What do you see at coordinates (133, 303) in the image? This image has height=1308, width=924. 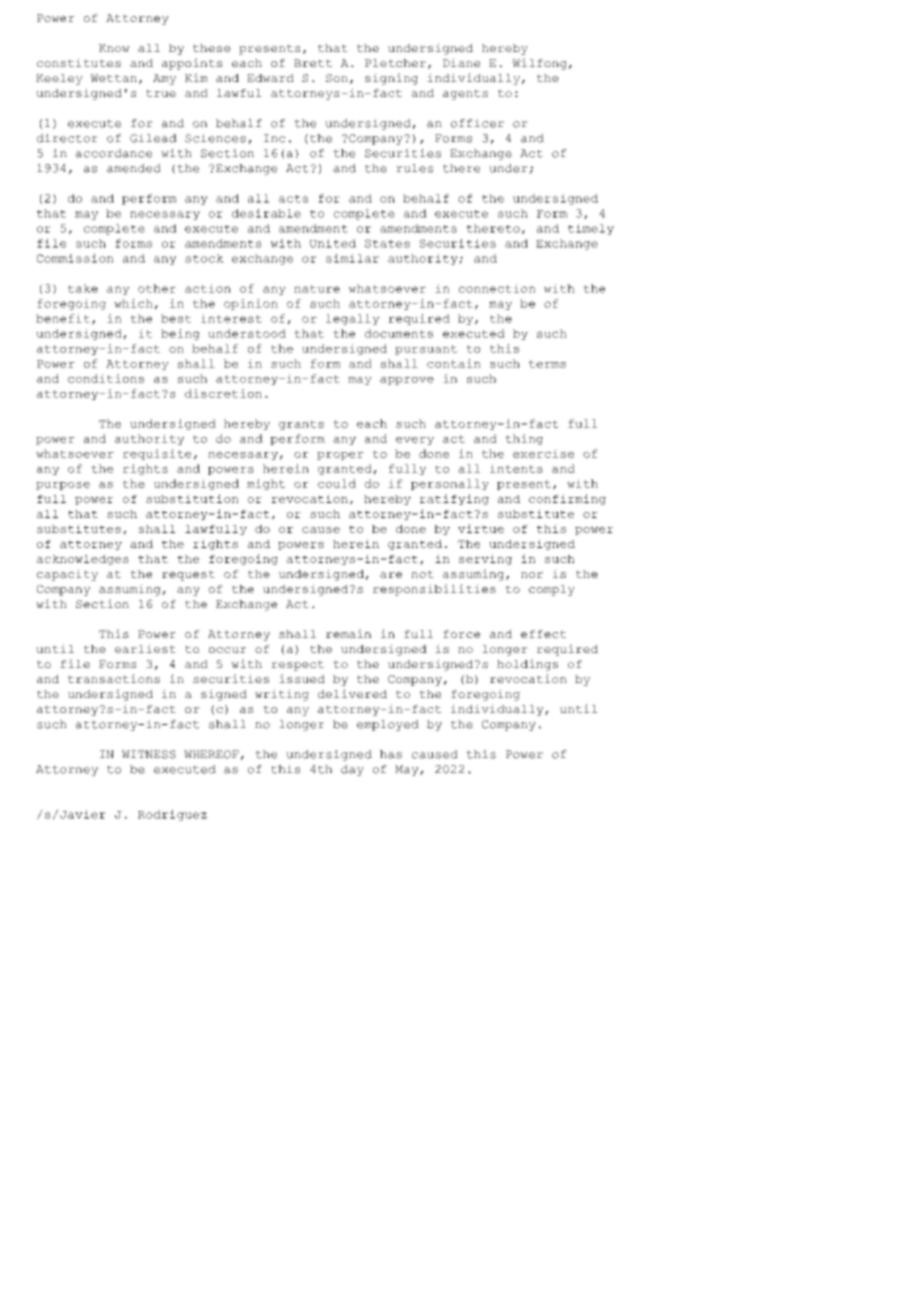 I see `which` at bounding box center [133, 303].
